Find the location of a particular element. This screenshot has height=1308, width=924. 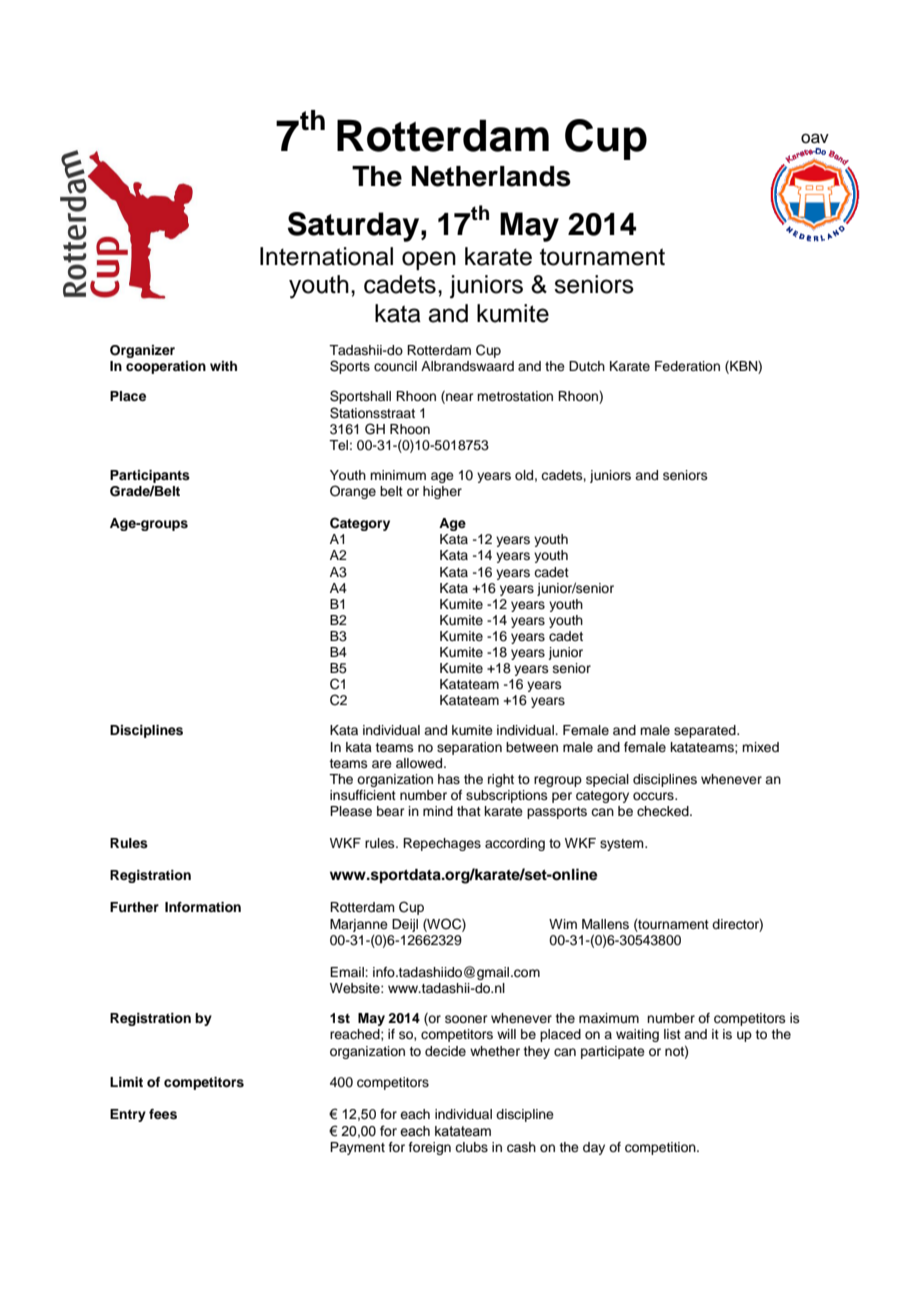

are is located at coordinates (382, 764).
